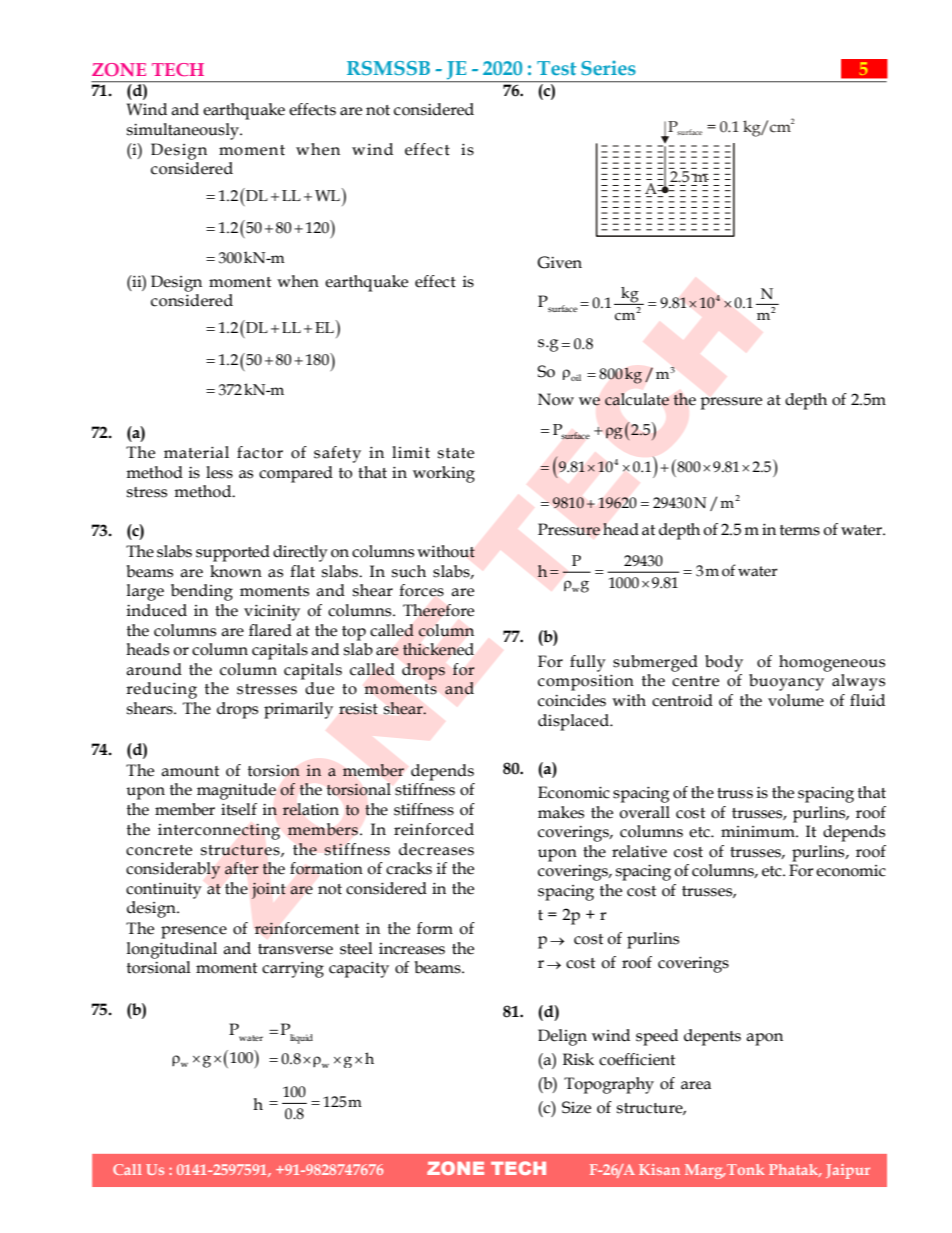 Image resolution: width=952 pixels, height=1233 pixels. I want to click on Series, so click(608, 68).
